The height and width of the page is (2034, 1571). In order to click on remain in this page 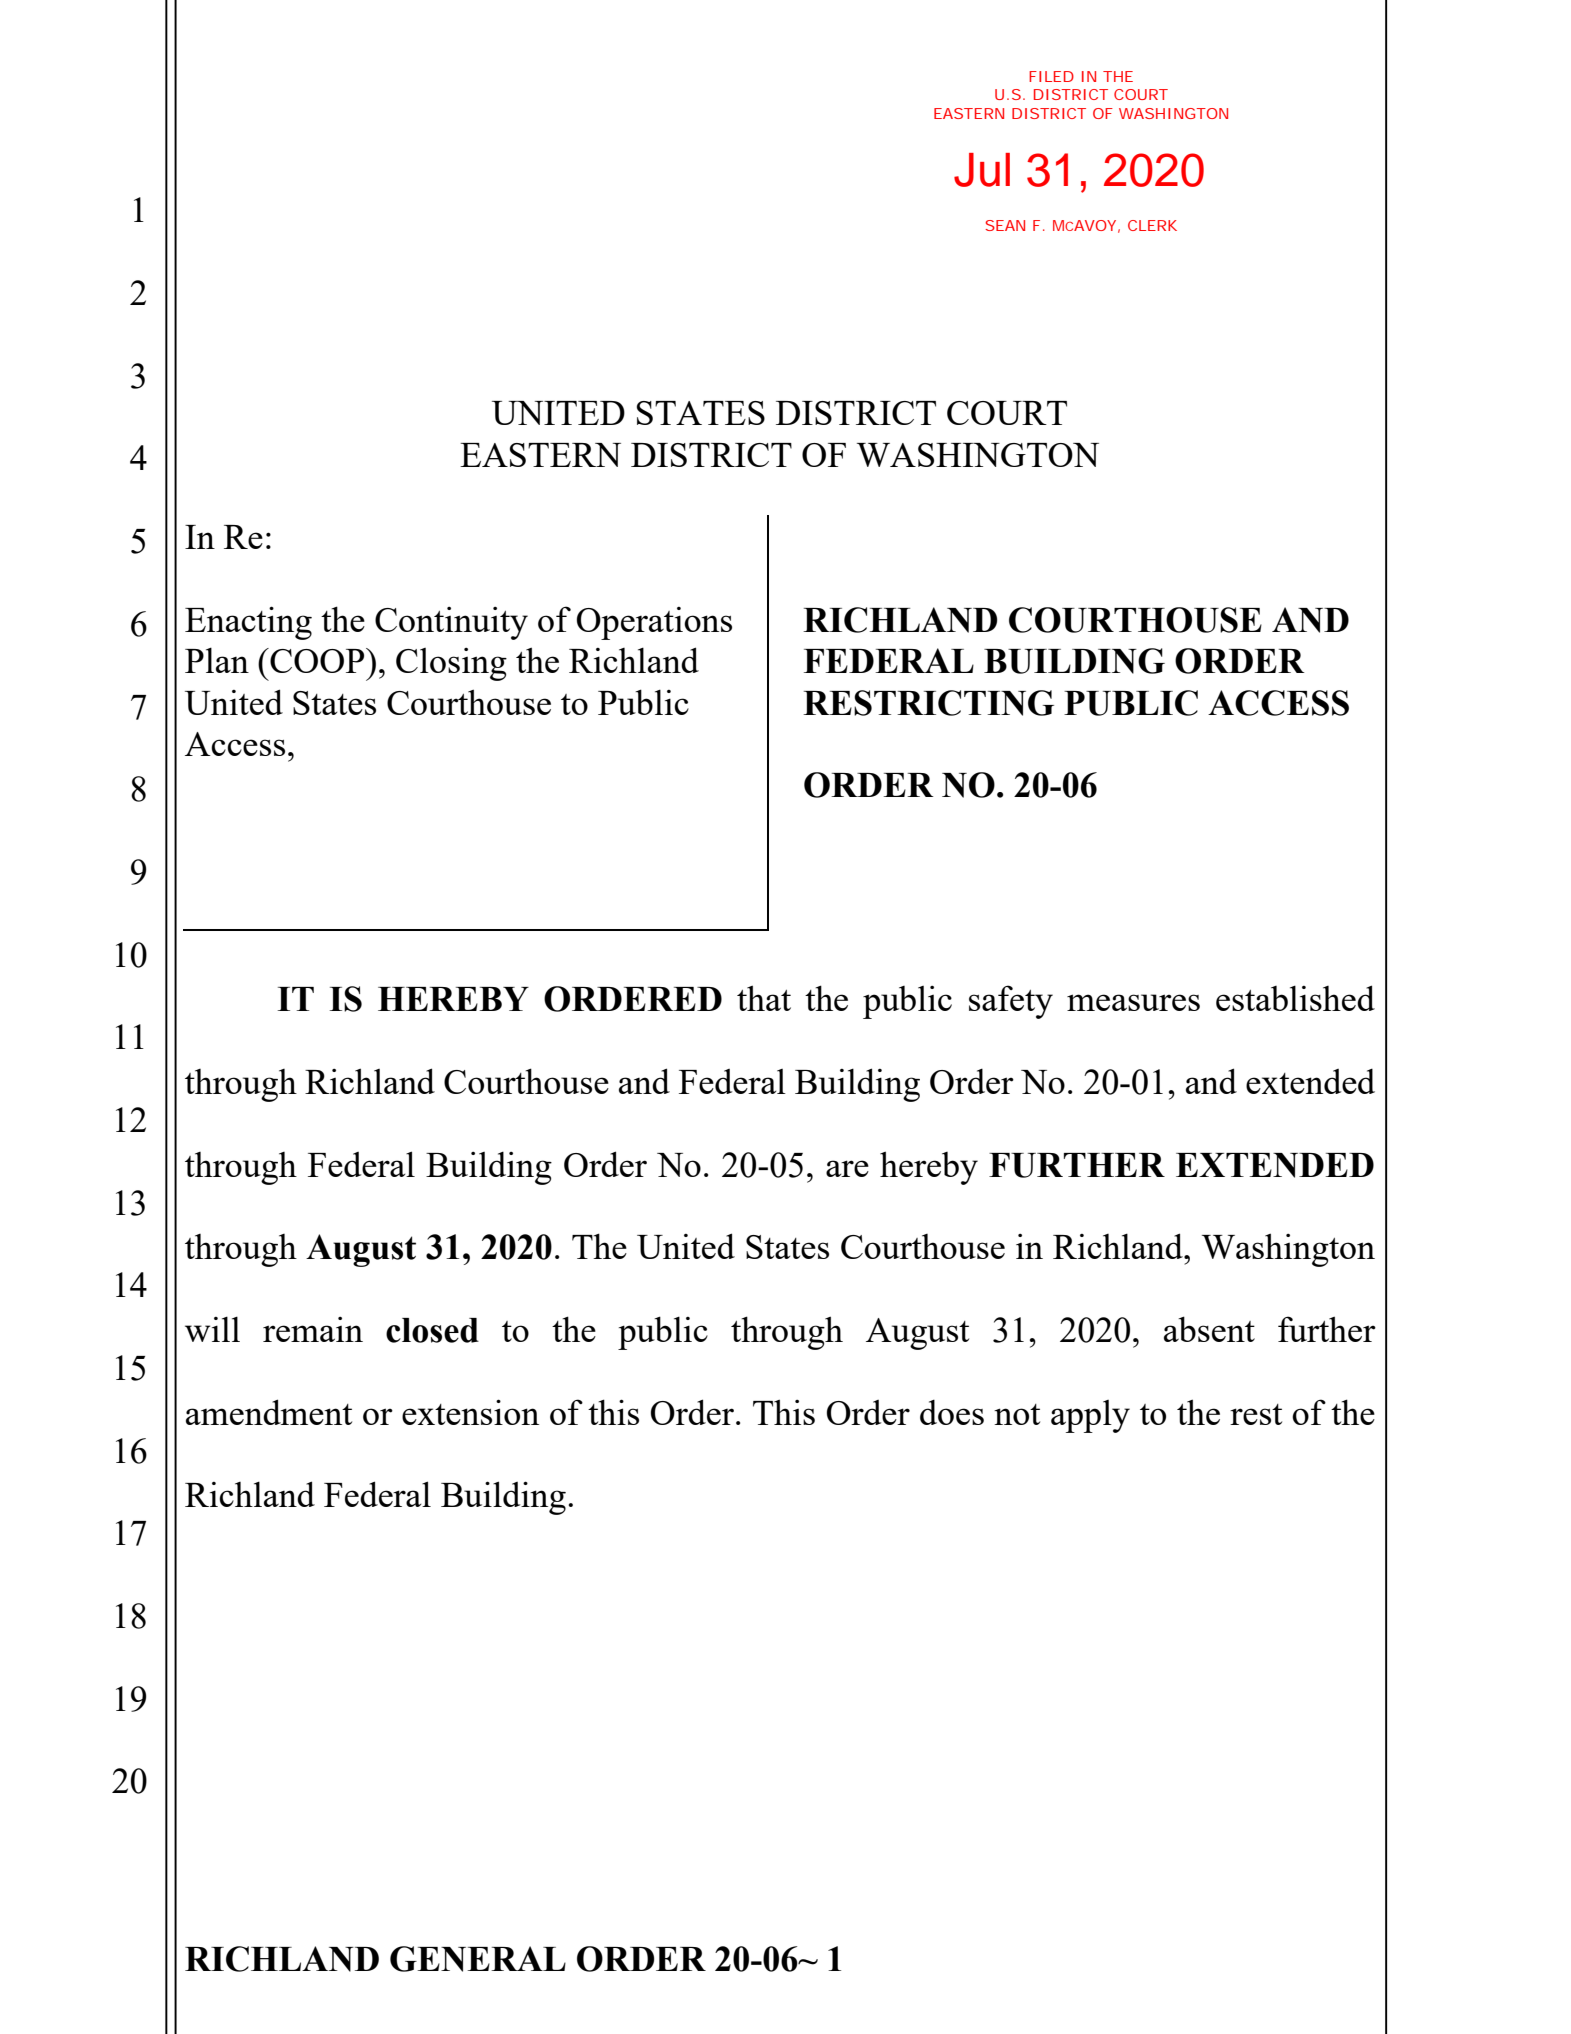, I will do `click(313, 1329)`.
